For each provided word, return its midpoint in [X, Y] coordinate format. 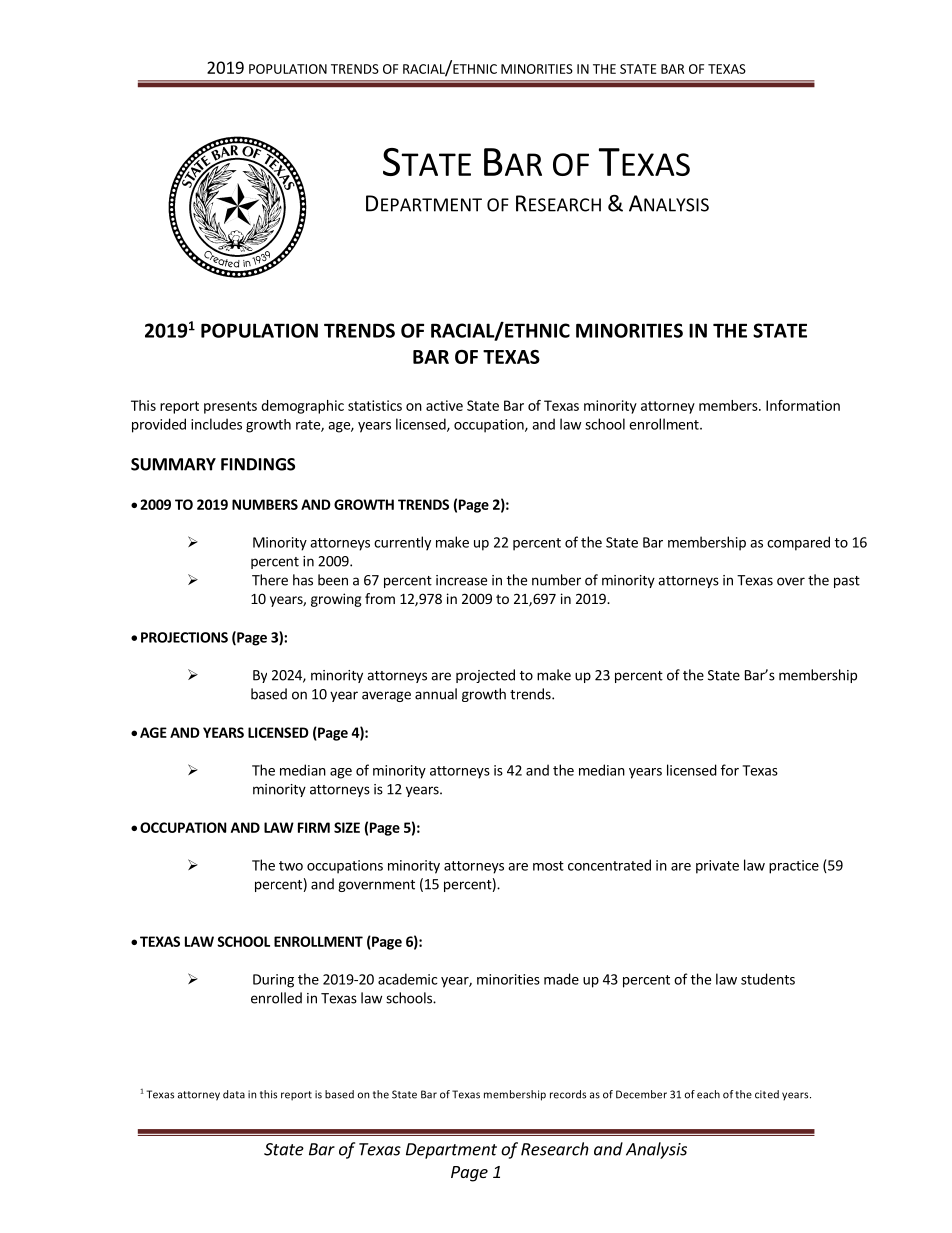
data [234, 1094]
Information [803, 405]
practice [794, 867]
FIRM [314, 827]
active [444, 405]
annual [436, 694]
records [568, 1094]
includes [216, 424]
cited [767, 1094]
